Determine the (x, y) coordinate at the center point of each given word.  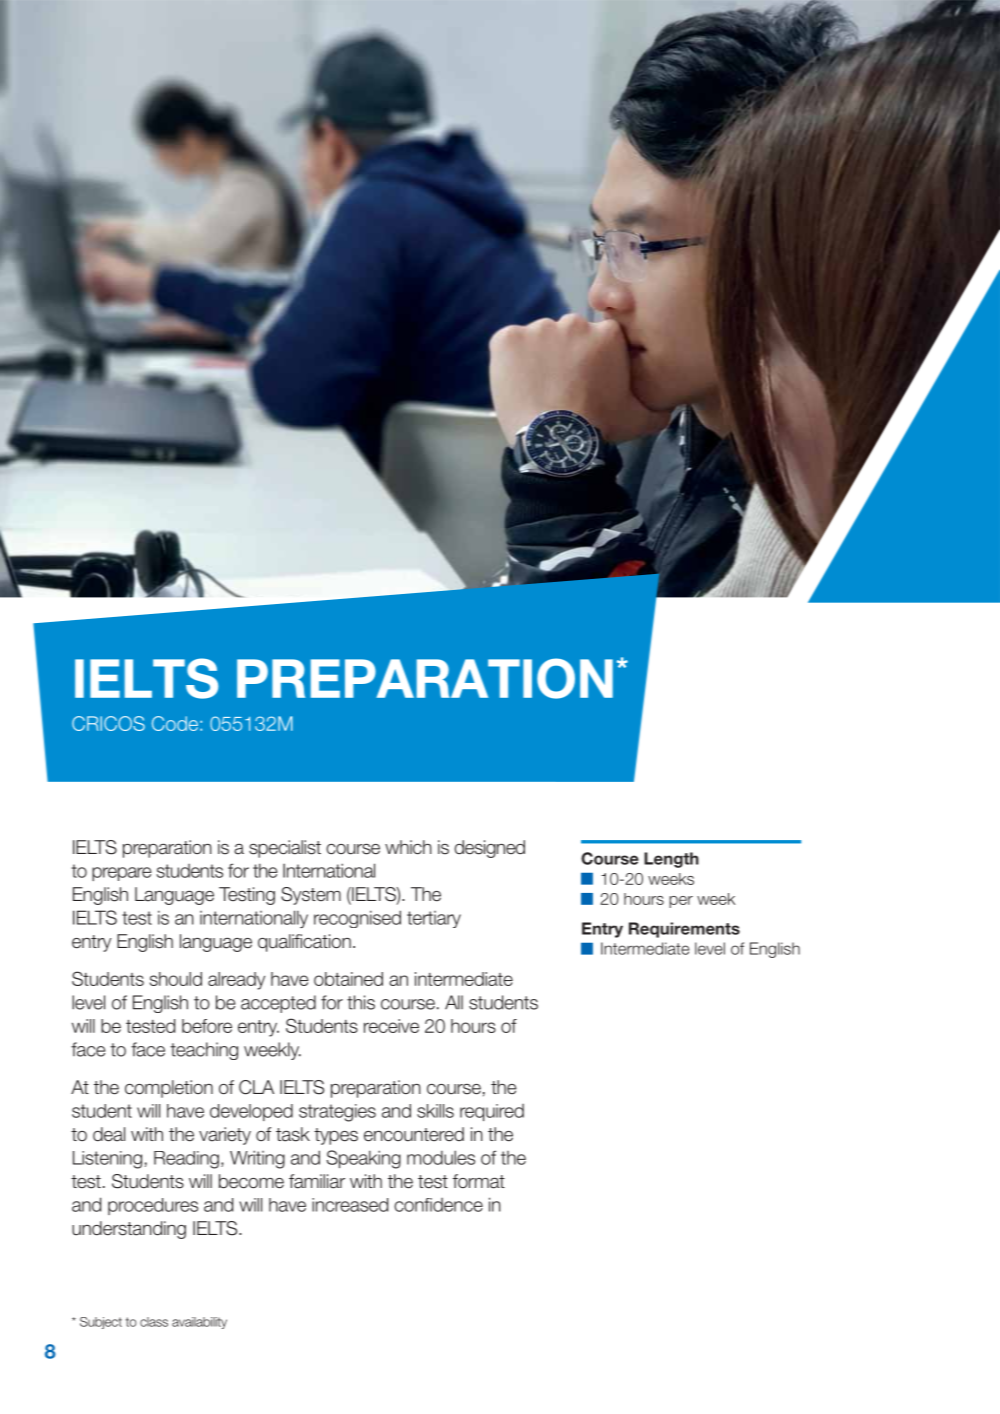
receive (391, 1026)
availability (199, 1323)
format (479, 1181)
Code (175, 723)
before (207, 1026)
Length (671, 860)
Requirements (684, 930)
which (408, 847)
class (154, 1322)
